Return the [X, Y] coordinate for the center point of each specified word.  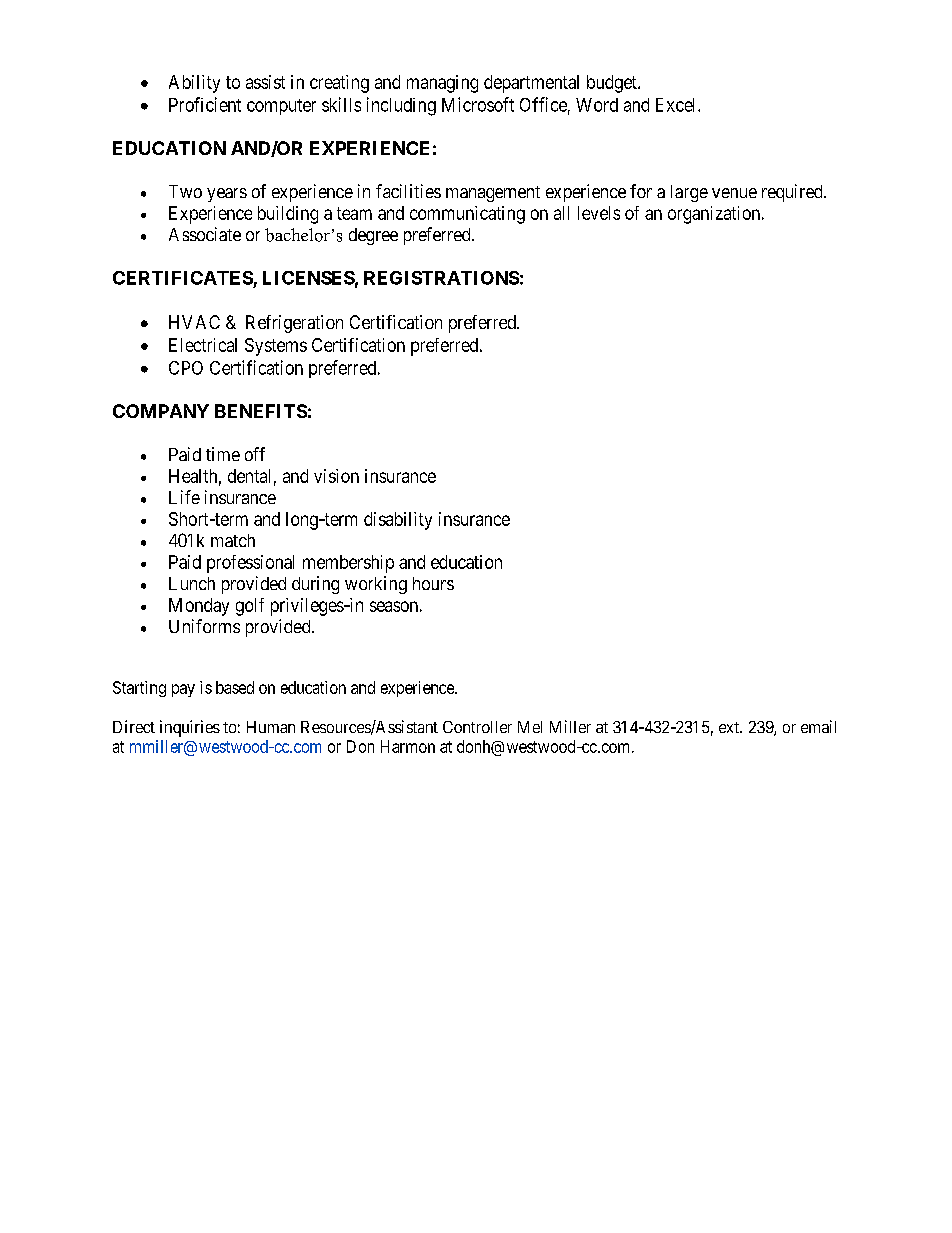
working [376, 585]
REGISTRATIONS [441, 278]
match [233, 540]
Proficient [205, 104]
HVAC [194, 322]
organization [715, 215]
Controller [477, 727]
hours [433, 583]
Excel [677, 105]
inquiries [190, 728]
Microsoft [478, 104]
